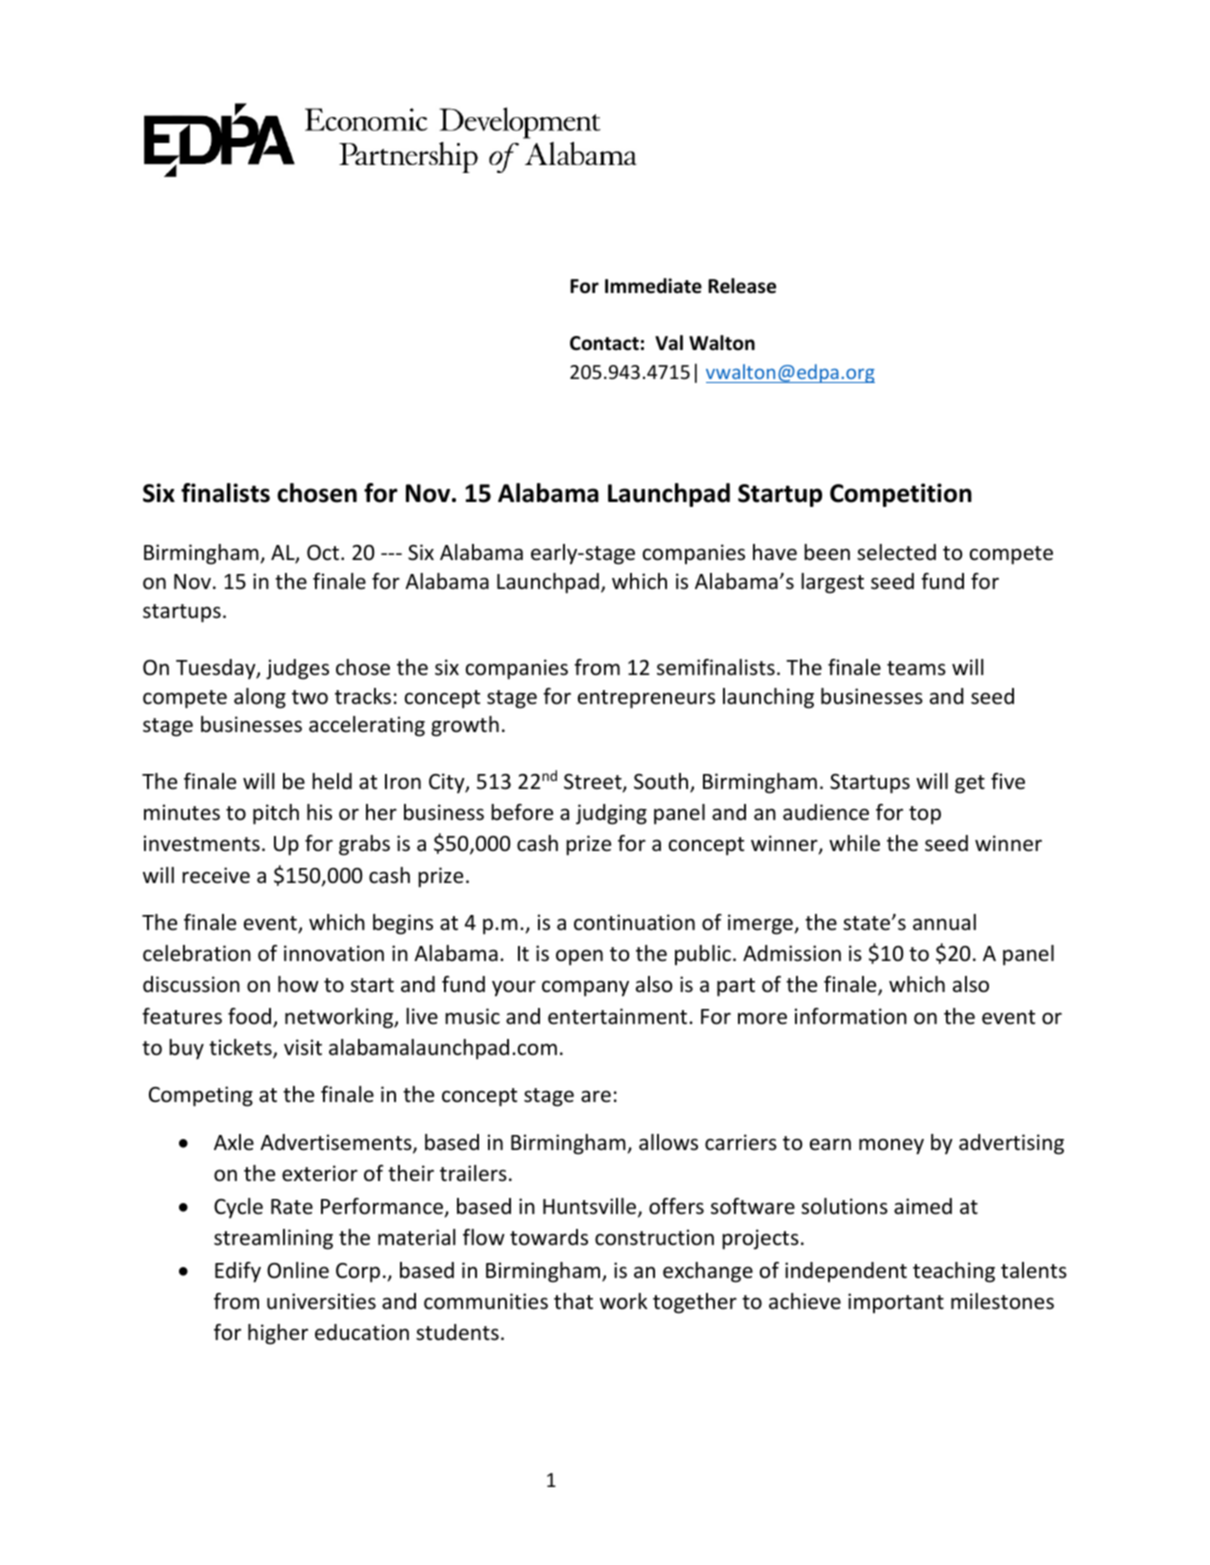 Image resolution: width=1210 pixels, height=1565 pixels. Describe the element at coordinates (742, 286) in the screenshot. I see `Release` at that location.
